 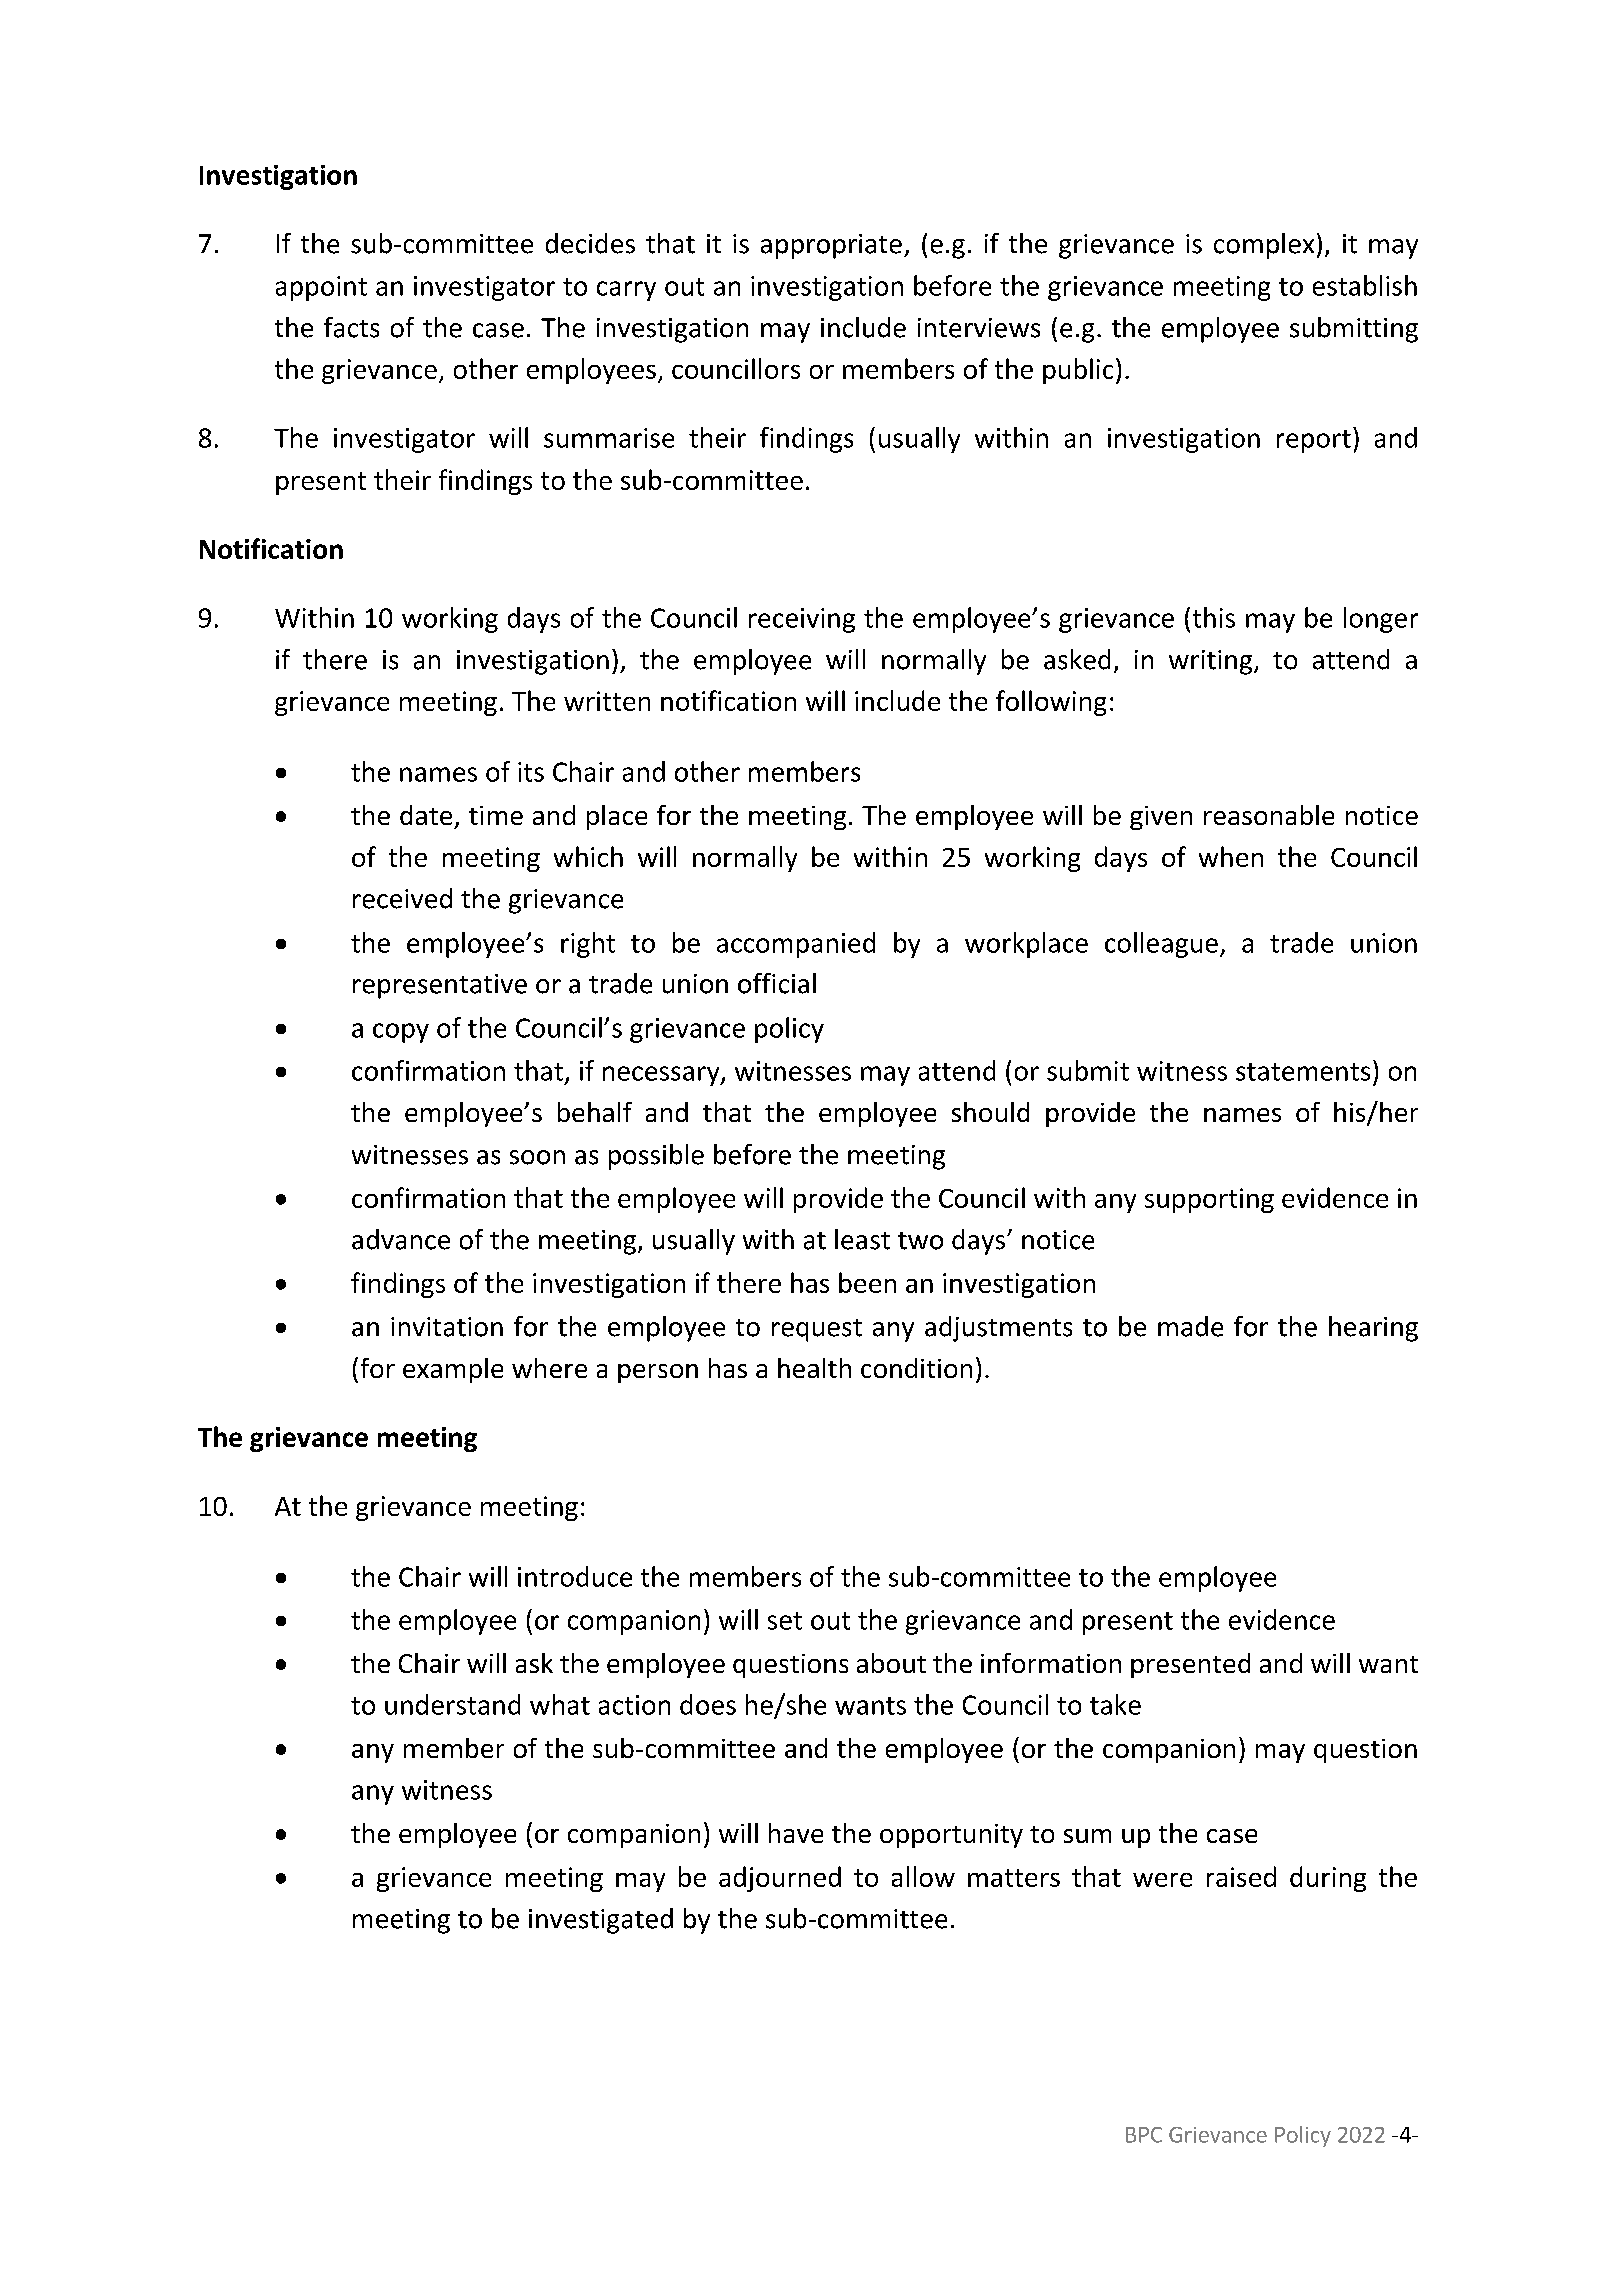 What do you see at coordinates (1115, 1704) in the screenshot?
I see `take` at bounding box center [1115, 1704].
